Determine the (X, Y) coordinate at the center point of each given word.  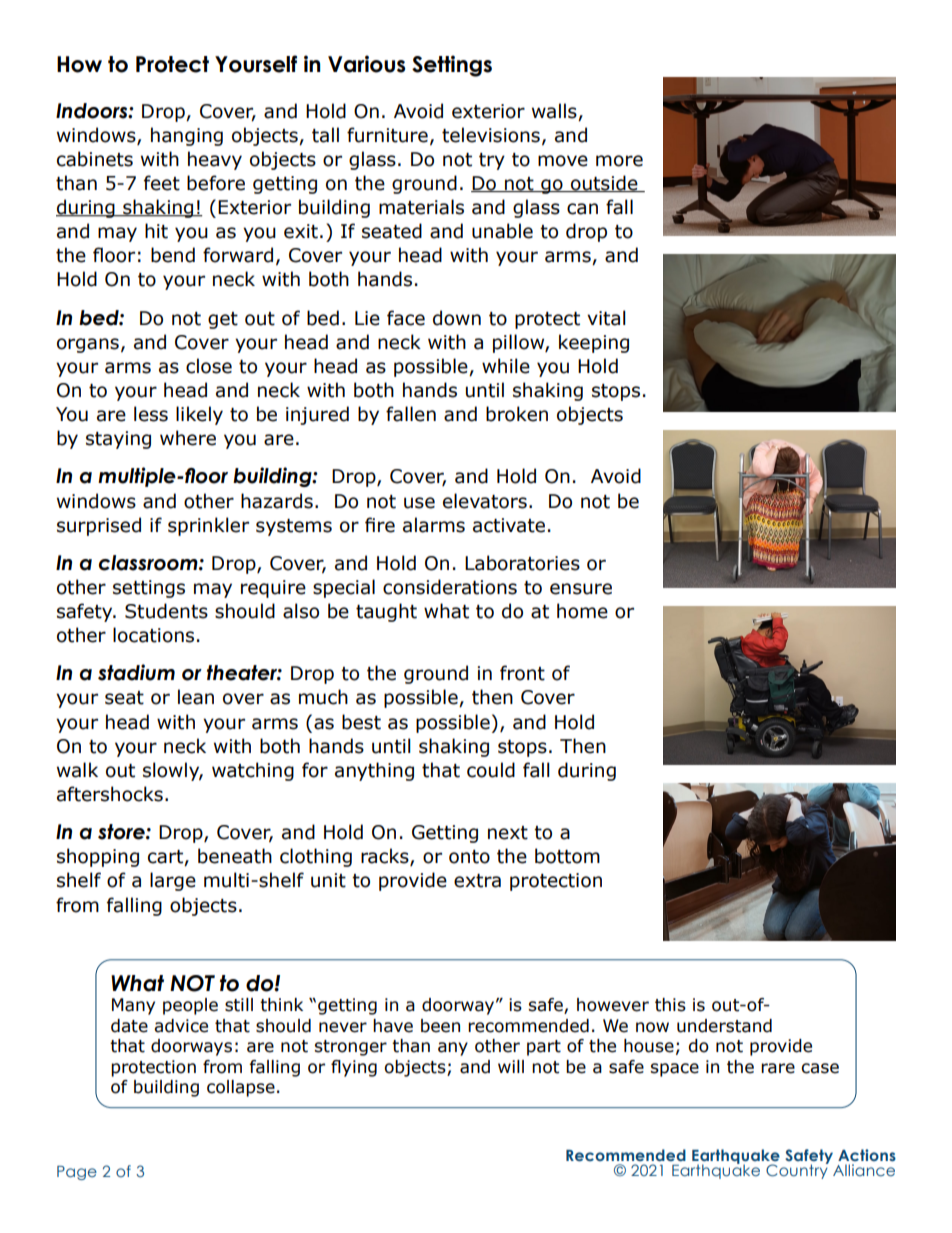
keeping (594, 343)
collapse (241, 1088)
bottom (567, 856)
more (619, 161)
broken (517, 414)
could (491, 770)
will (511, 1066)
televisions (491, 135)
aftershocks (110, 794)
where (188, 438)
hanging (187, 136)
